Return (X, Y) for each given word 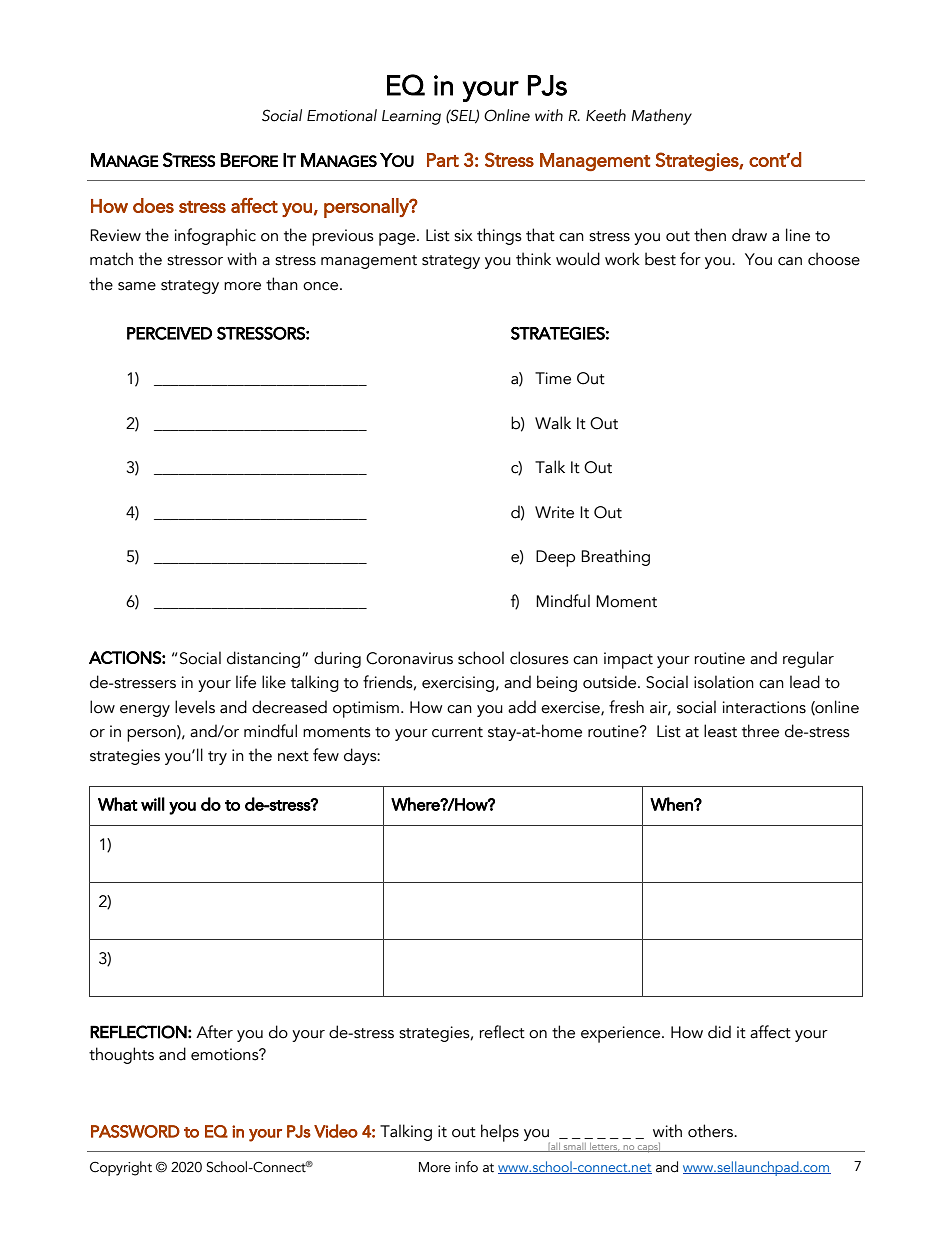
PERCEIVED (169, 333)
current (457, 732)
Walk (553, 423)
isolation (724, 682)
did (719, 1032)
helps (500, 1133)
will (153, 804)
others (711, 1131)
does (153, 205)
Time (553, 378)
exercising (458, 684)
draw (749, 235)
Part (443, 160)
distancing (265, 659)
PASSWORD (135, 1131)
